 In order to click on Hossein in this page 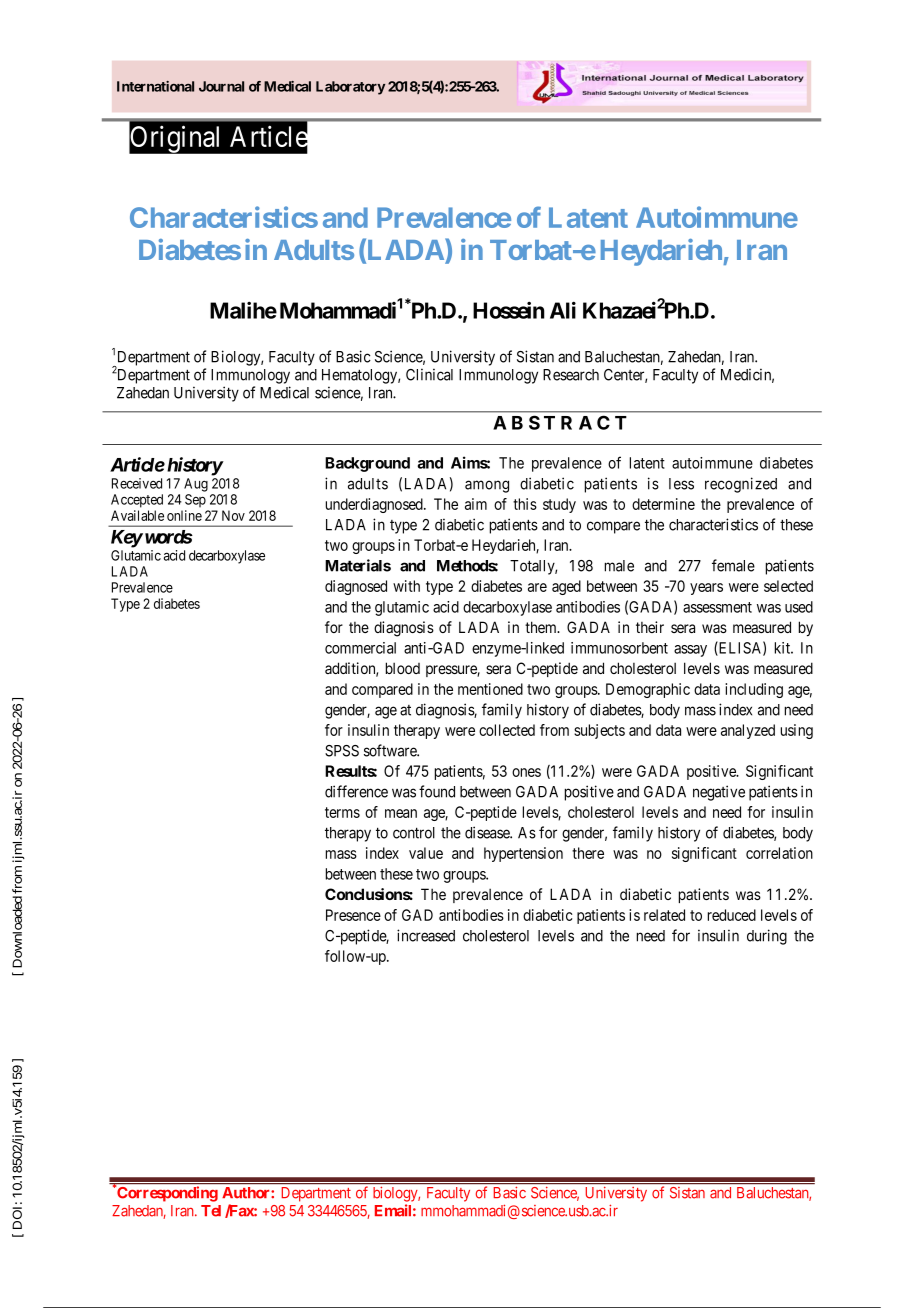, I will do `click(509, 310)`.
